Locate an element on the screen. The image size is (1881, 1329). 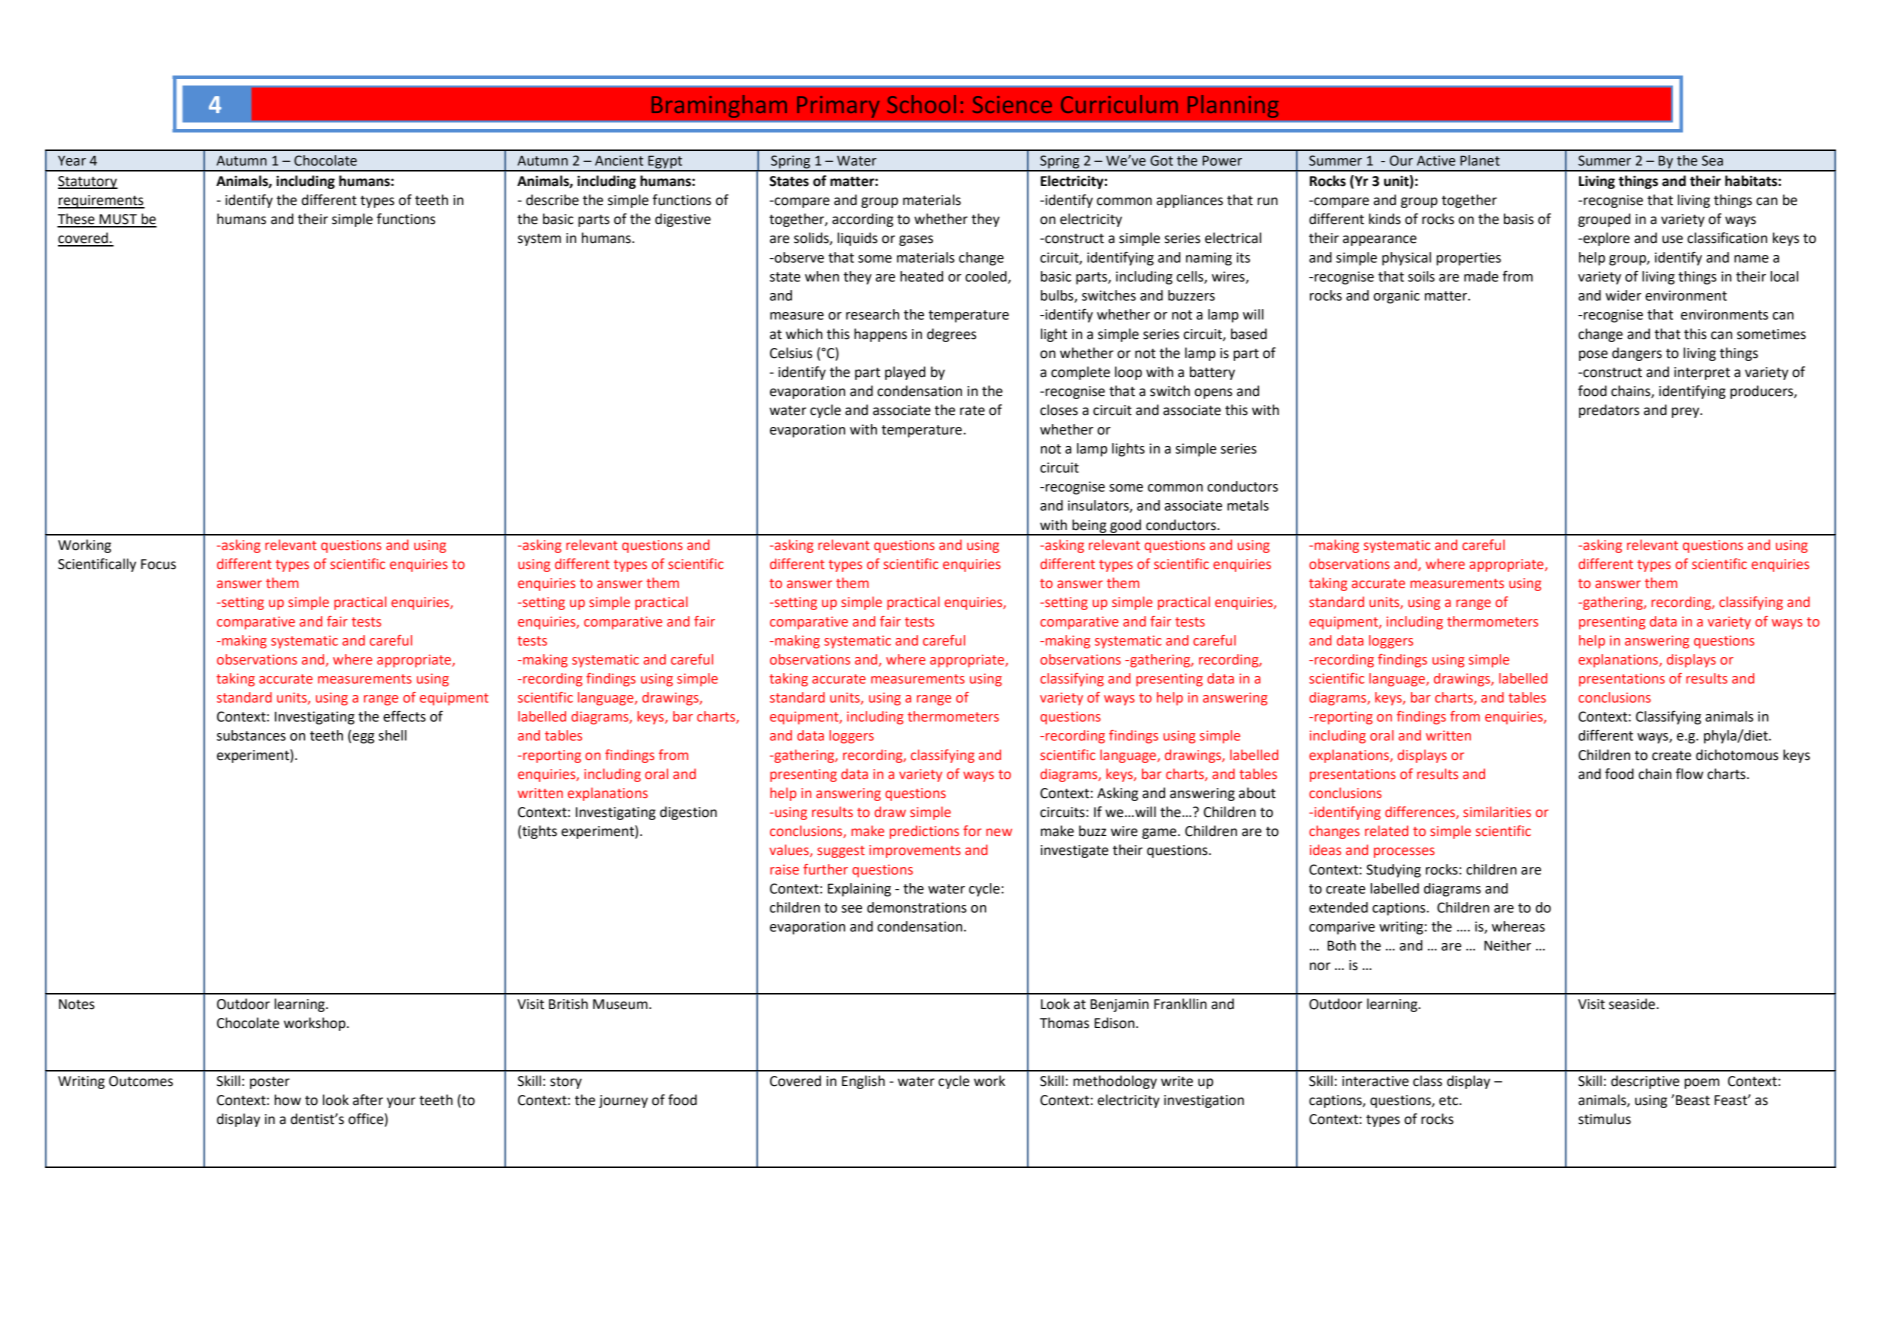
metals is located at coordinates (1248, 505).
